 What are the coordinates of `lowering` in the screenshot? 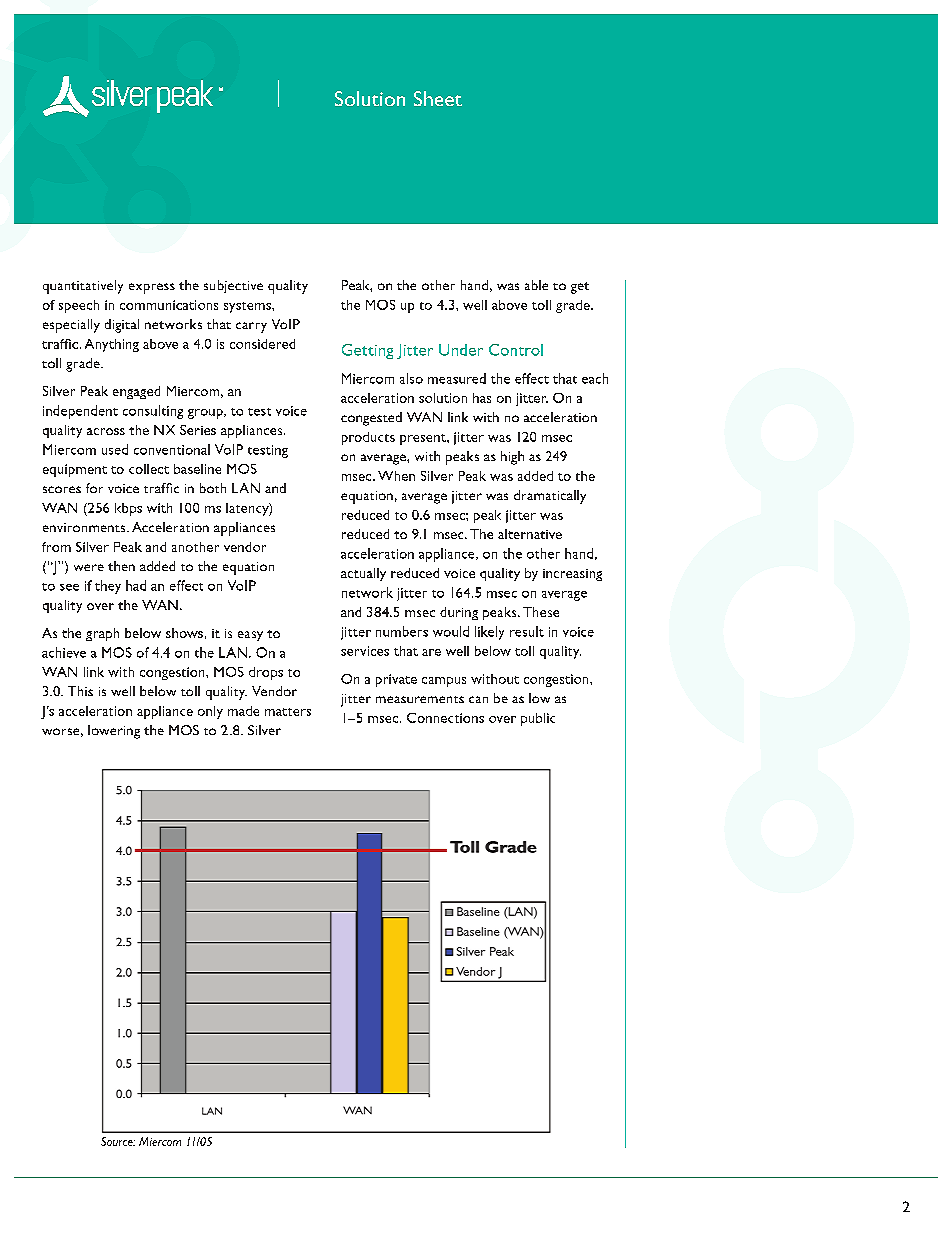 It's located at (114, 732).
